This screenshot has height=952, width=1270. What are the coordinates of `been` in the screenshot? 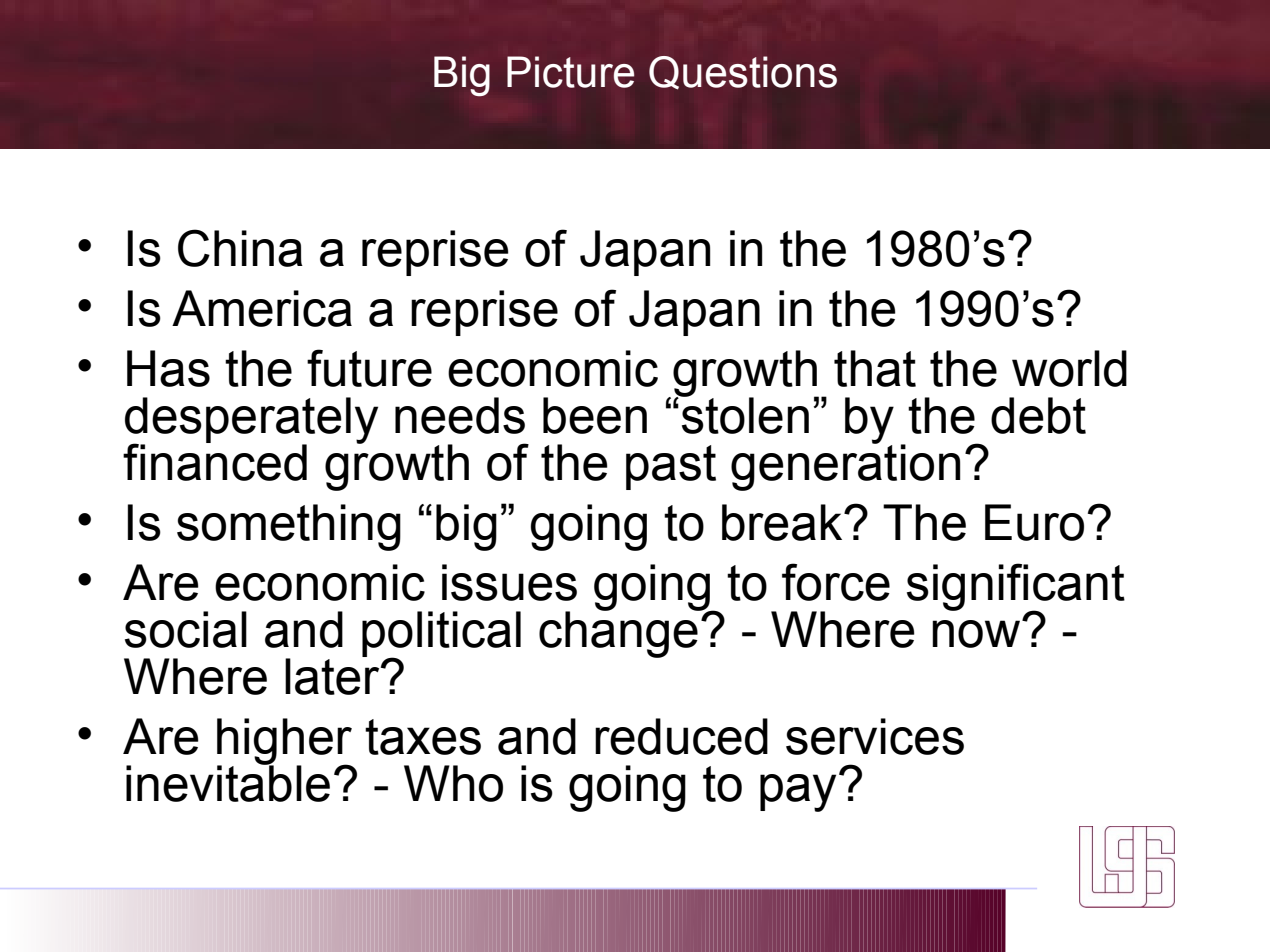 It's located at (595, 415).
